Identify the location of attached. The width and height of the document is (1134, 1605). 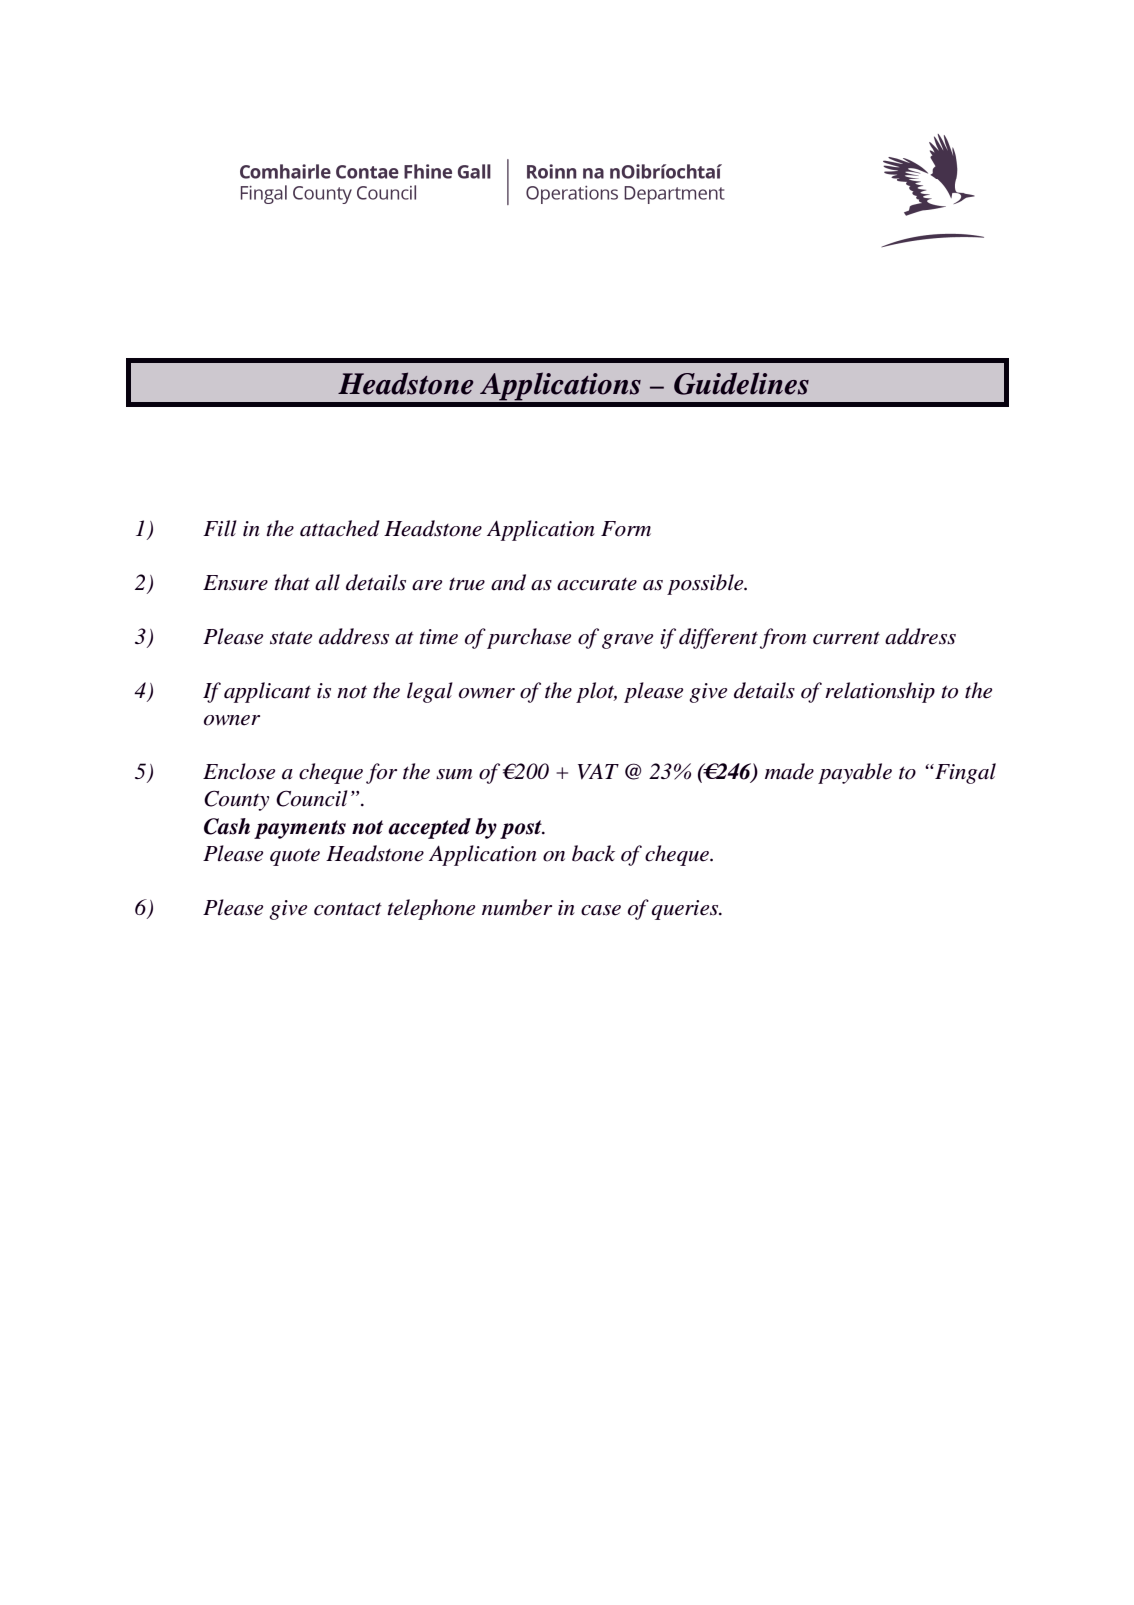
(340, 528).
